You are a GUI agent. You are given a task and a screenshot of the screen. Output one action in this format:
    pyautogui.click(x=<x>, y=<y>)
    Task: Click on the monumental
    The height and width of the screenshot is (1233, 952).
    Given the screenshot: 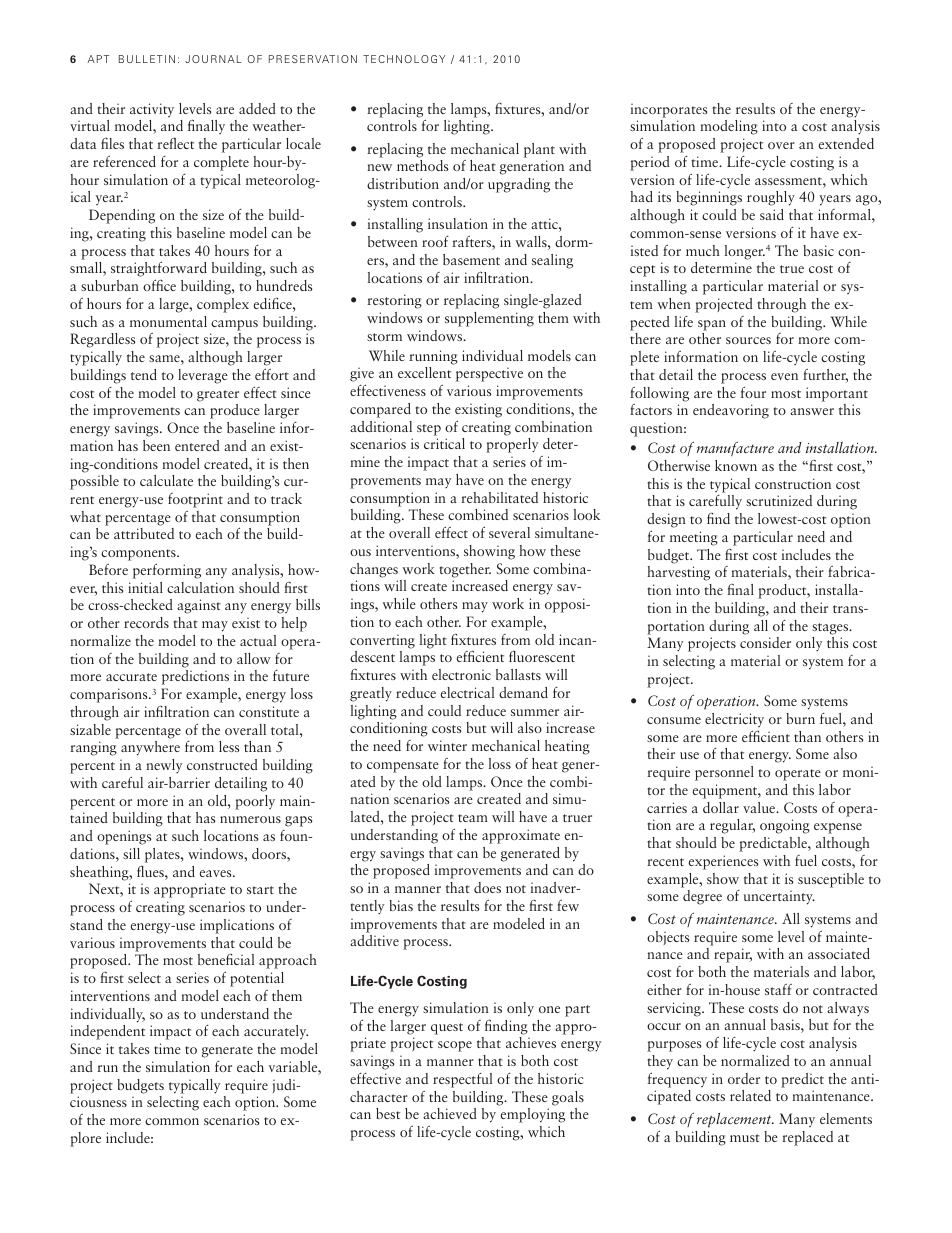 What is the action you would take?
    pyautogui.click(x=168, y=321)
